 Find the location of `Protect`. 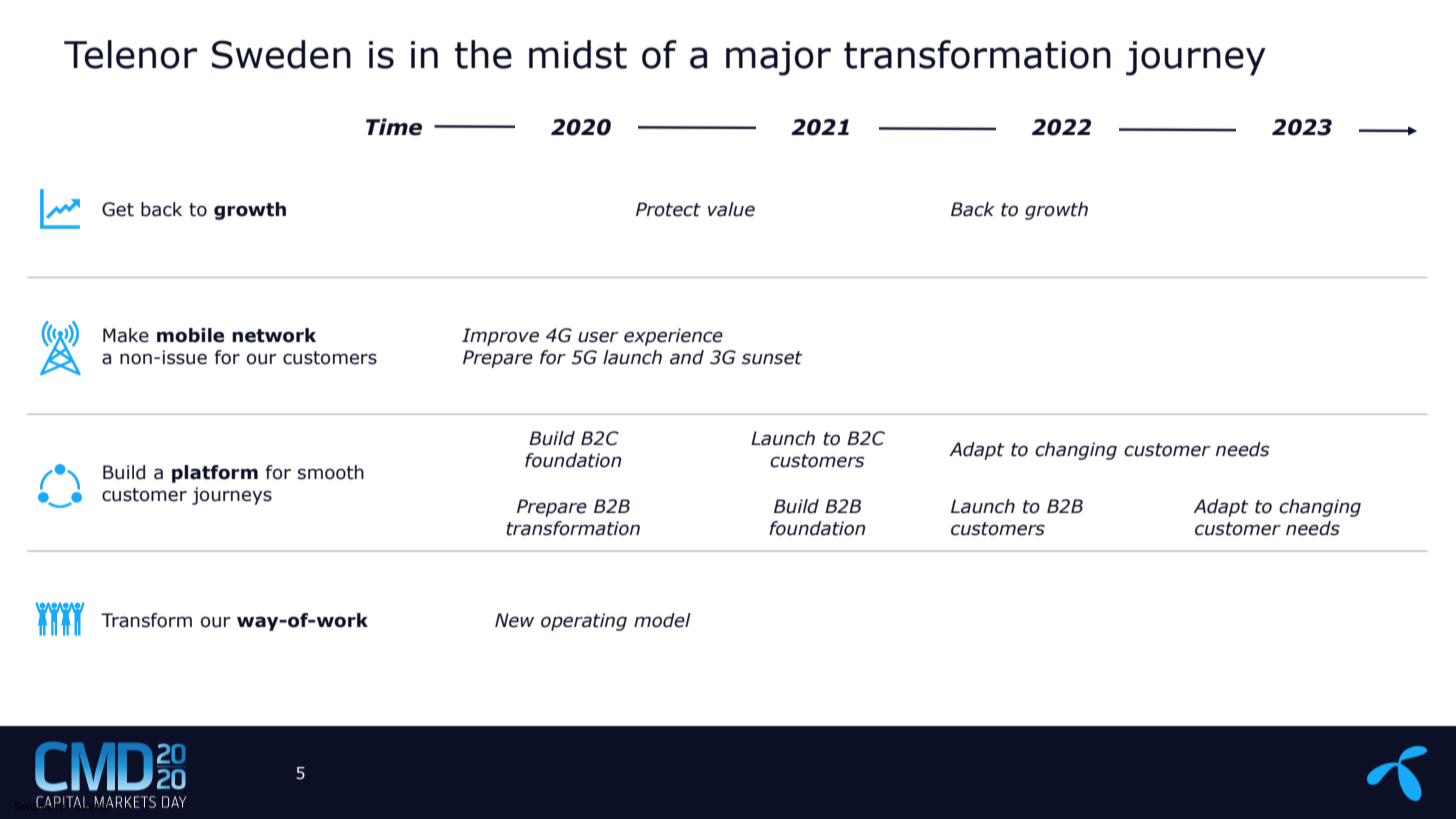

Protect is located at coordinates (668, 209).
